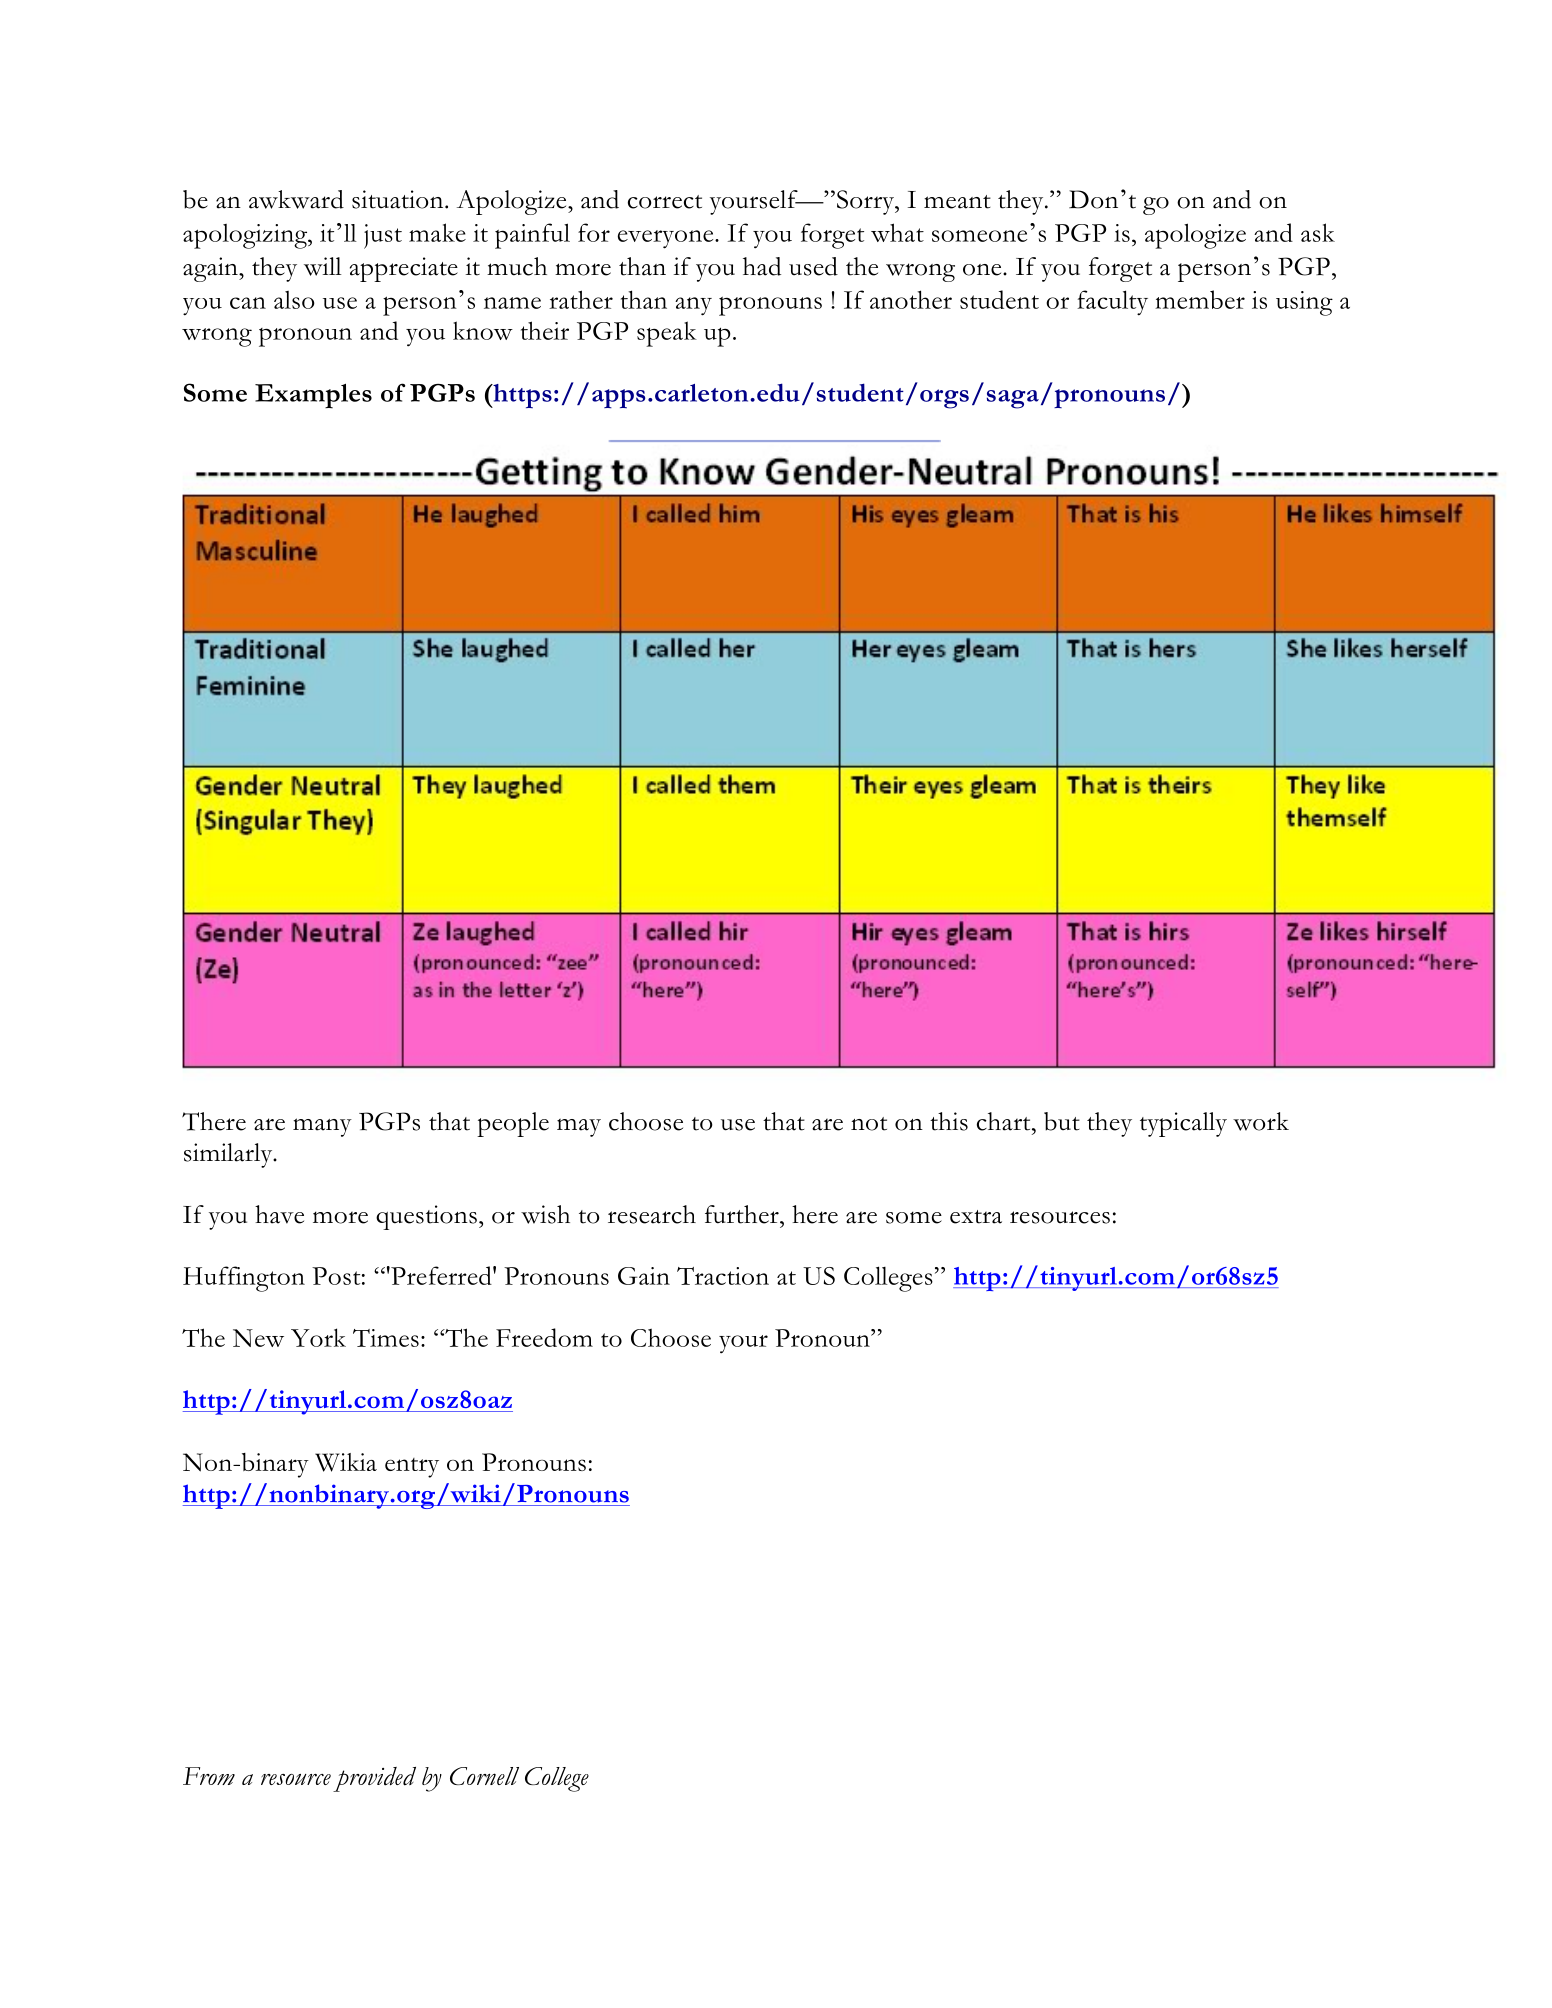 This screenshot has height=2008, width=1552. I want to click on Cornell, so click(484, 1776).
